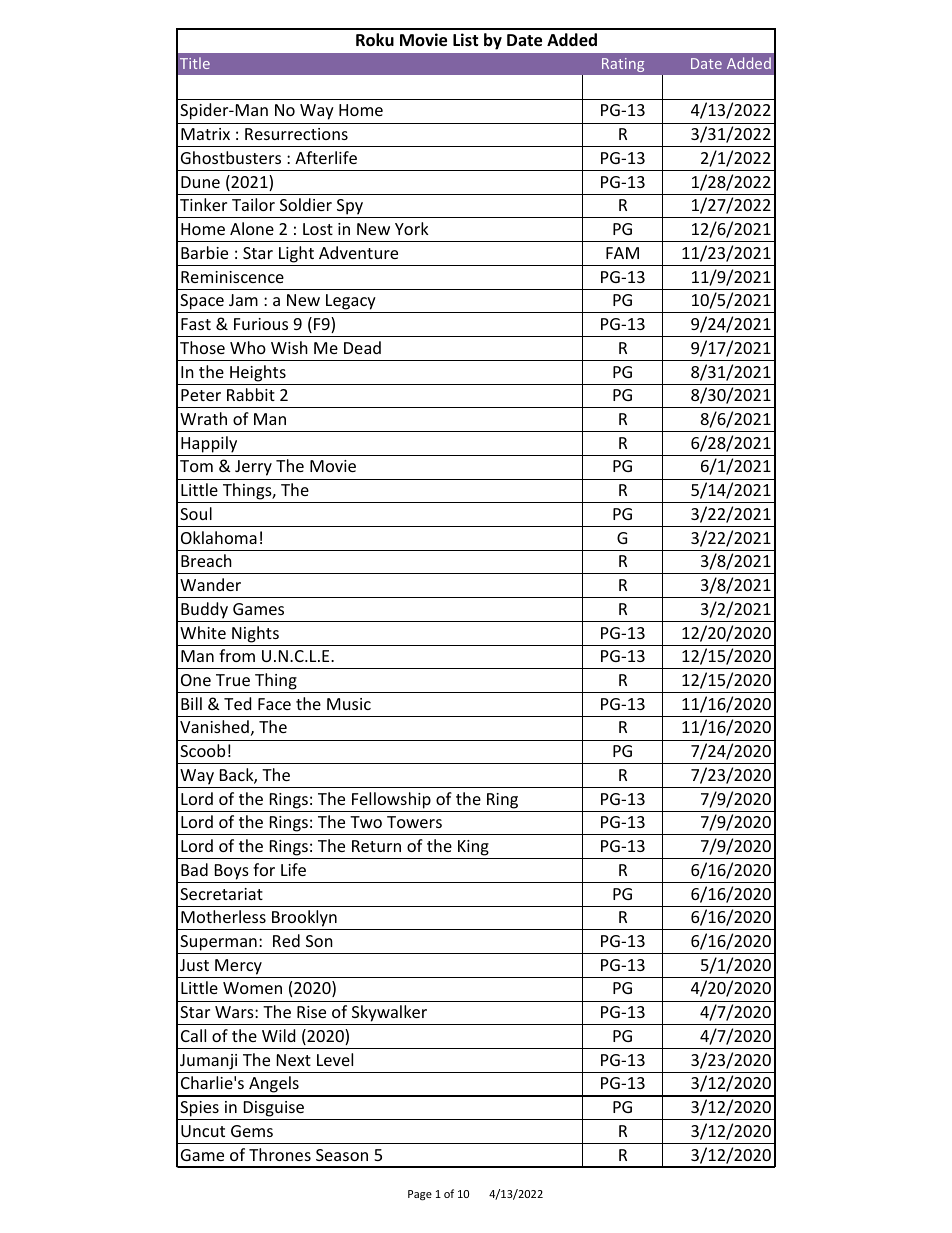 The image size is (952, 1233). I want to click on Music, so click(349, 704).
